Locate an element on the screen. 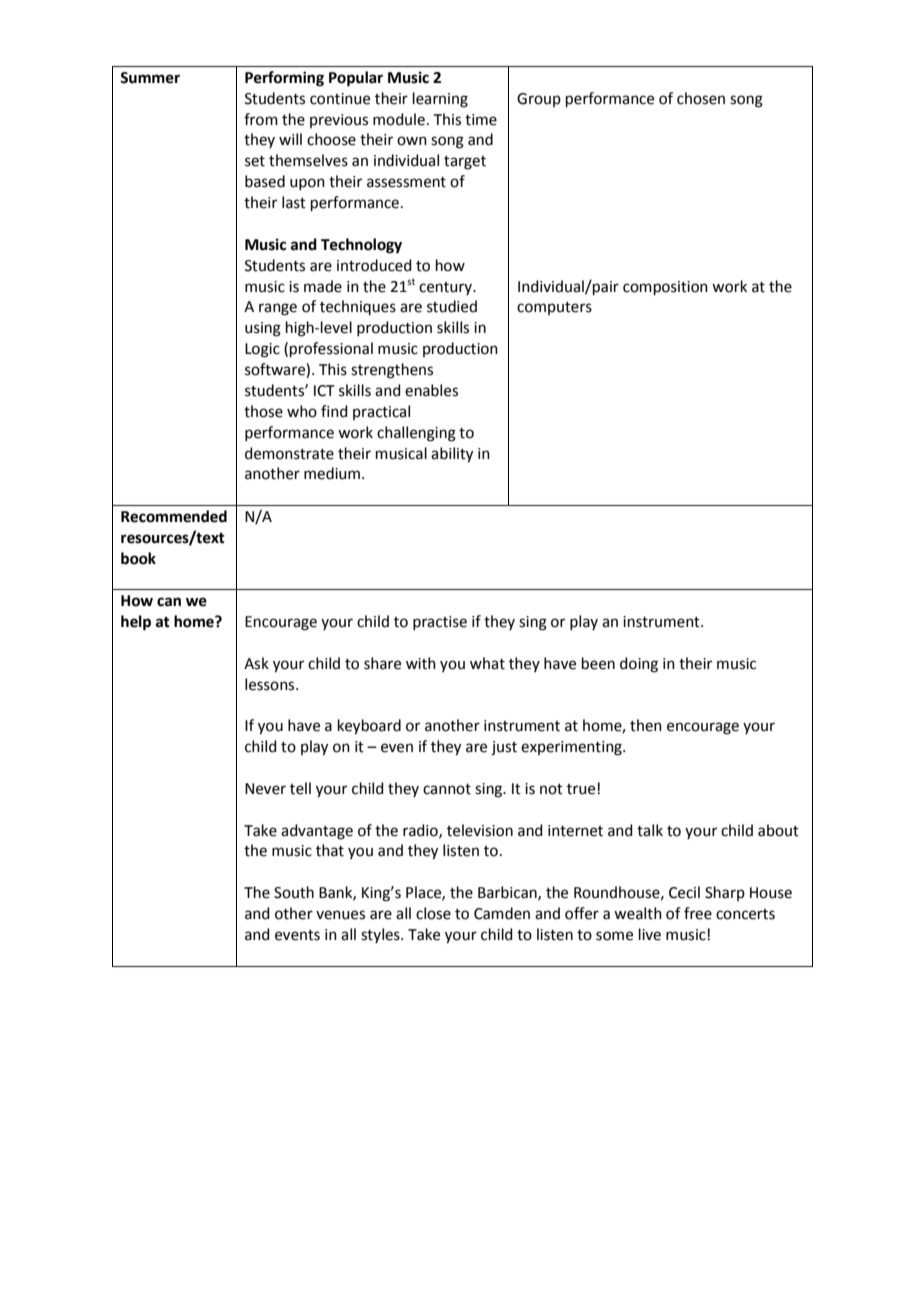  Ask is located at coordinates (256, 663).
